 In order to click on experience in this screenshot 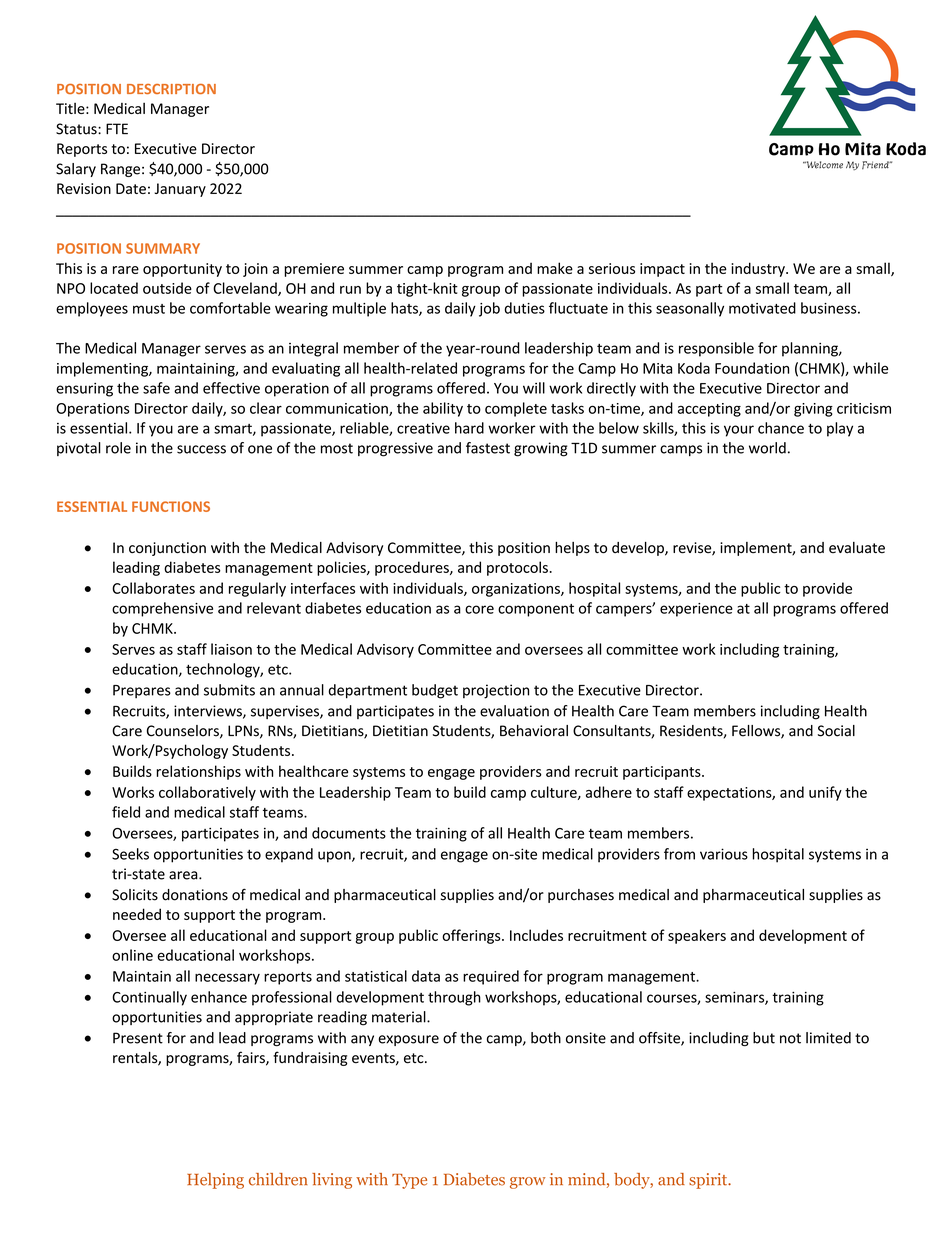, I will do `click(696, 610)`.
